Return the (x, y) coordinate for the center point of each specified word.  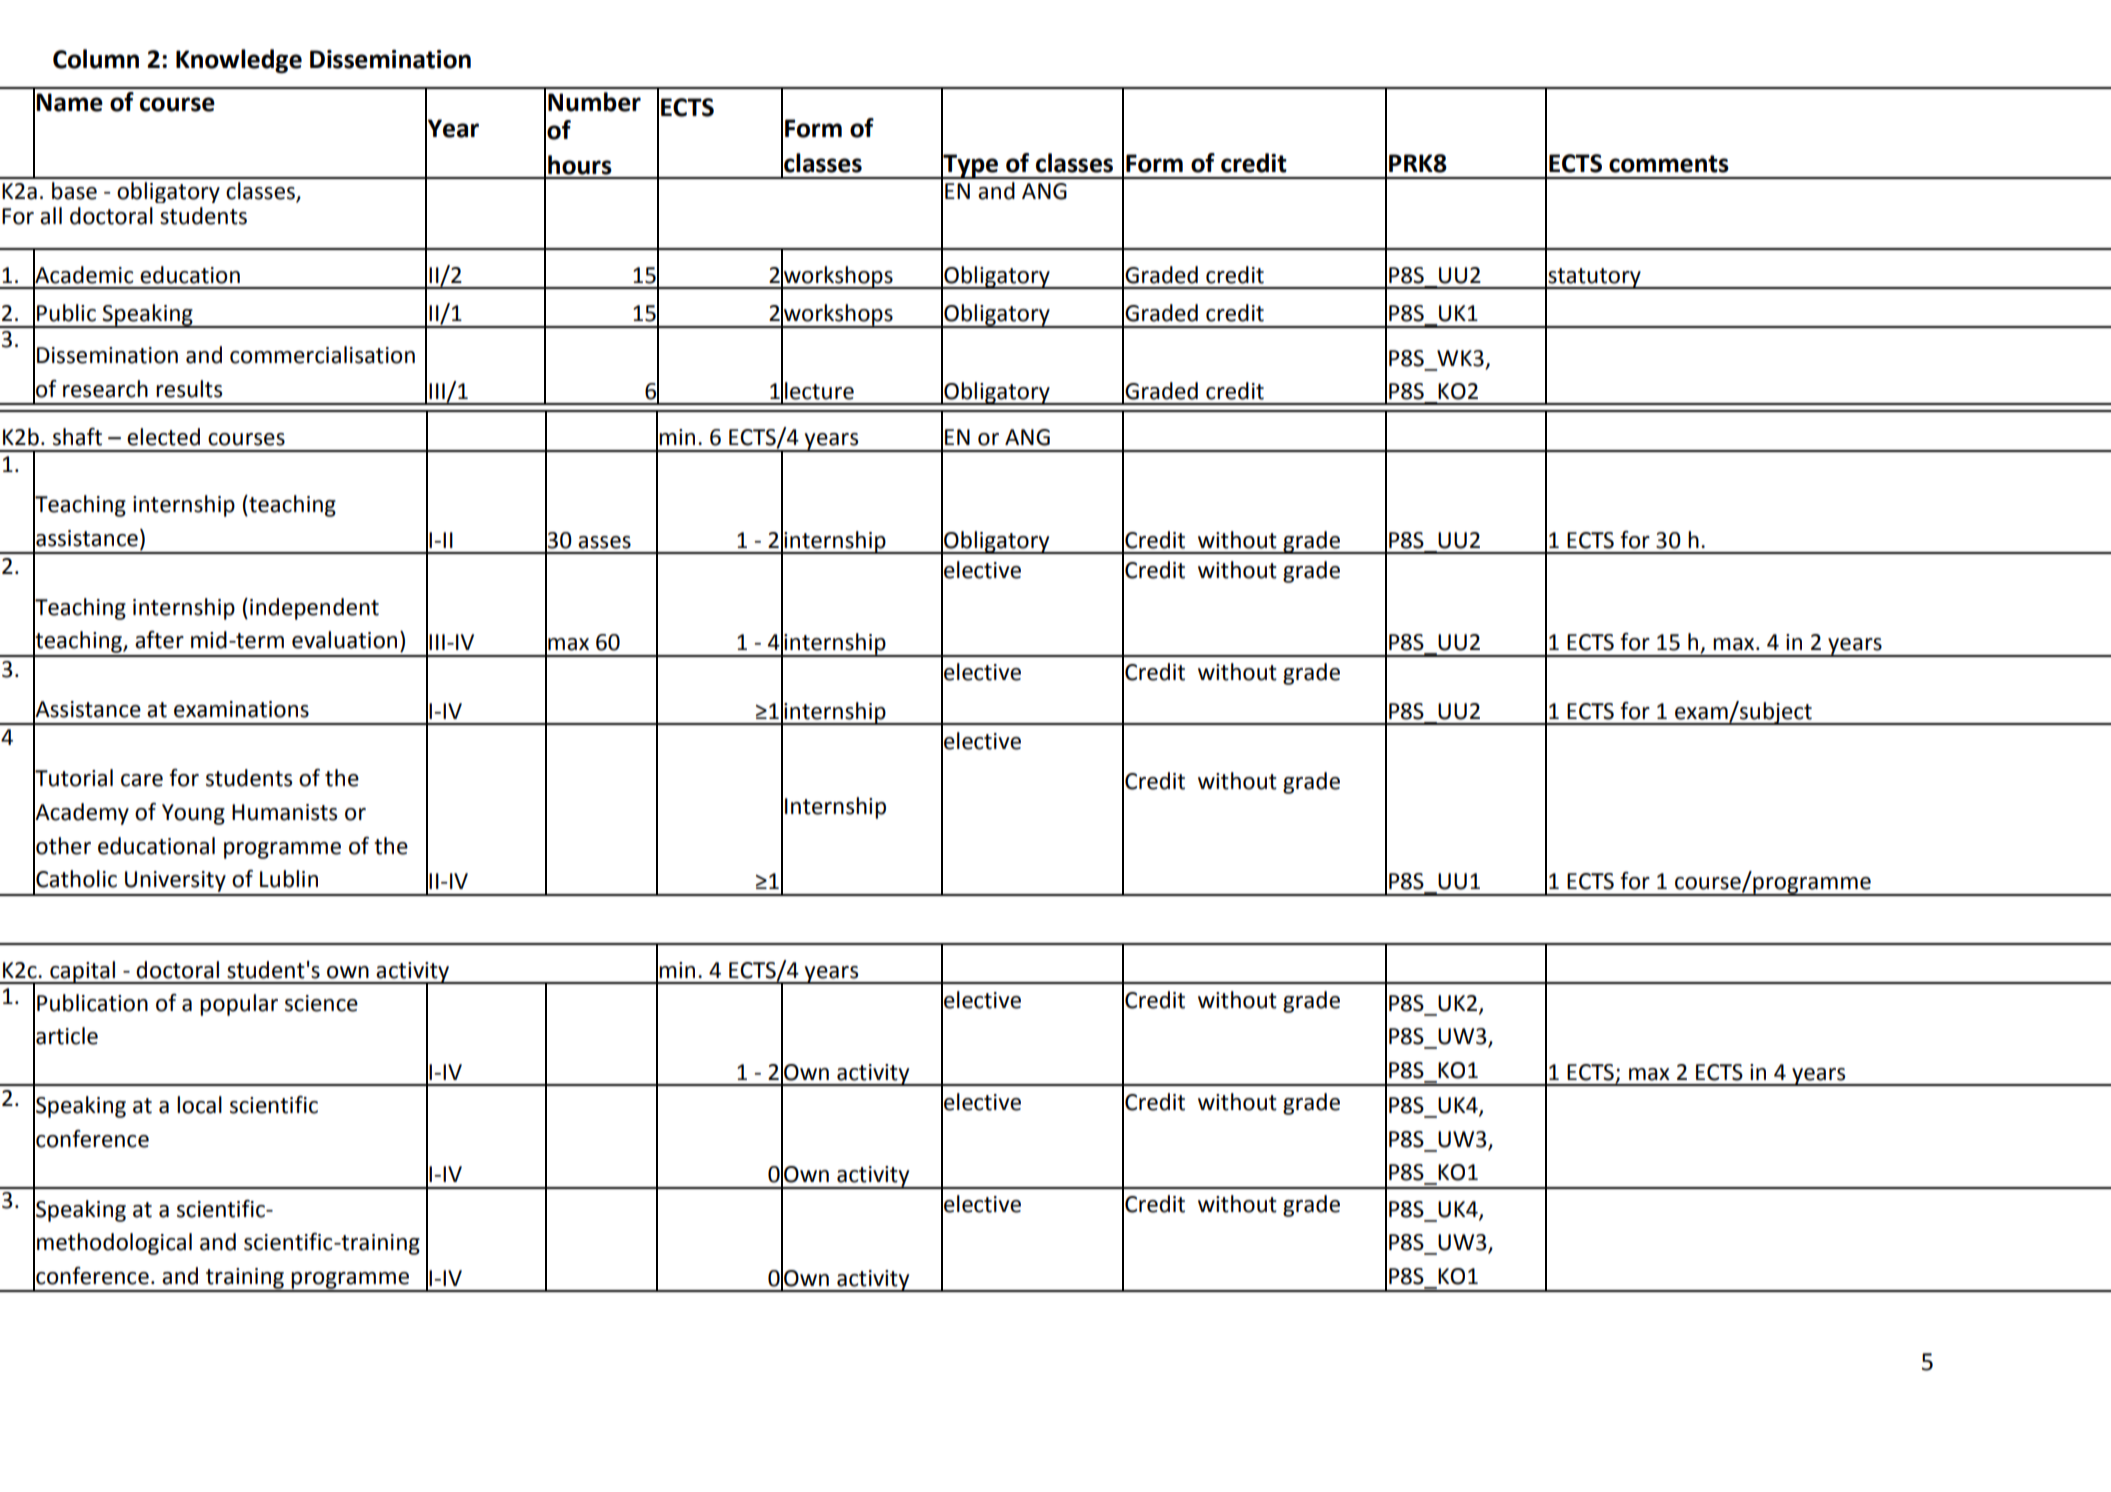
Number (594, 102)
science (321, 1003)
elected (163, 437)
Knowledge (239, 61)
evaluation (344, 640)
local (199, 1105)
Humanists (284, 812)
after (159, 640)
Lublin (289, 879)
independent (314, 609)
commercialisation (322, 355)
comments (1669, 164)
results (189, 389)
